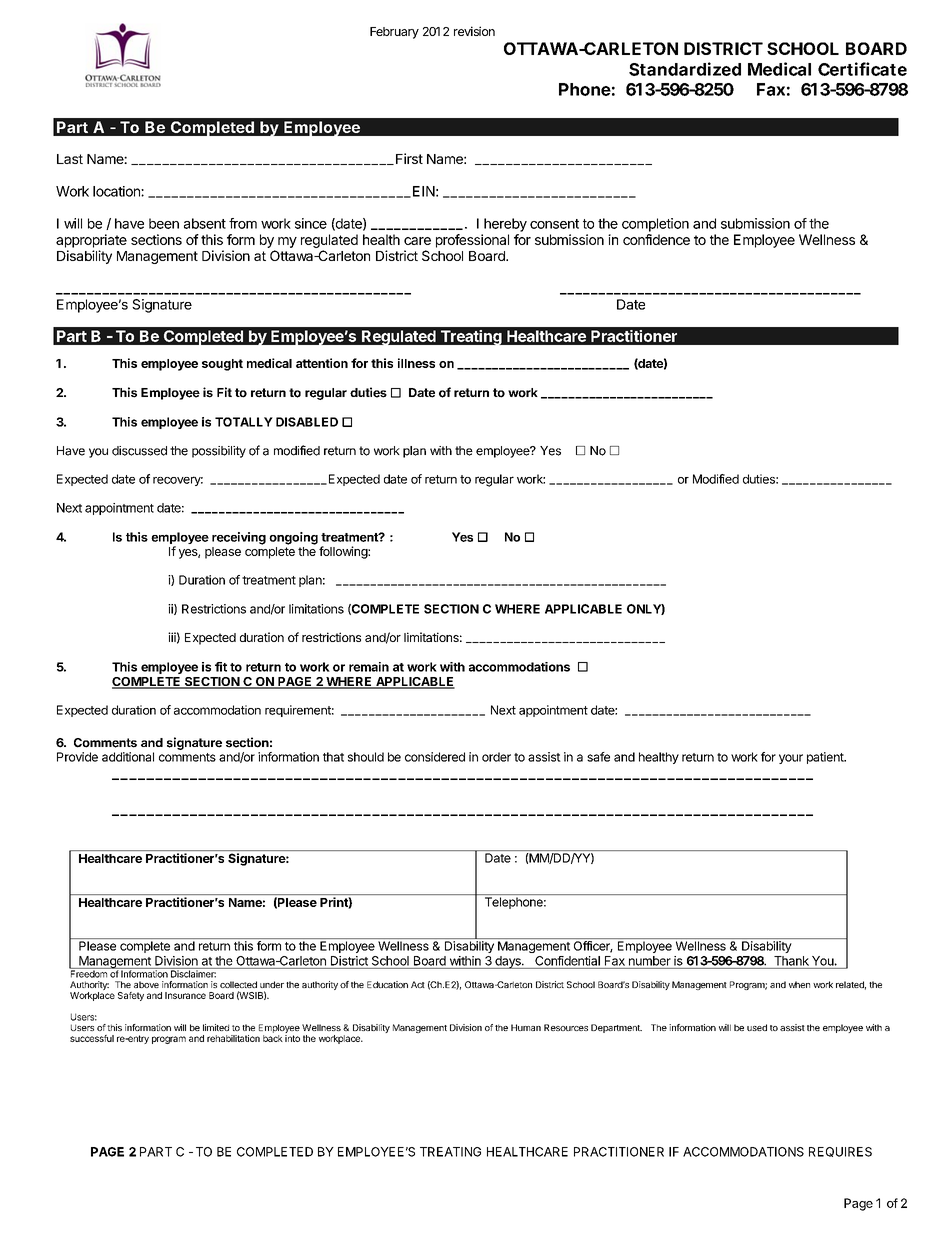 The height and width of the page is (1233, 952). Describe the element at coordinates (791, 759) in the page. I see `your` at that location.
